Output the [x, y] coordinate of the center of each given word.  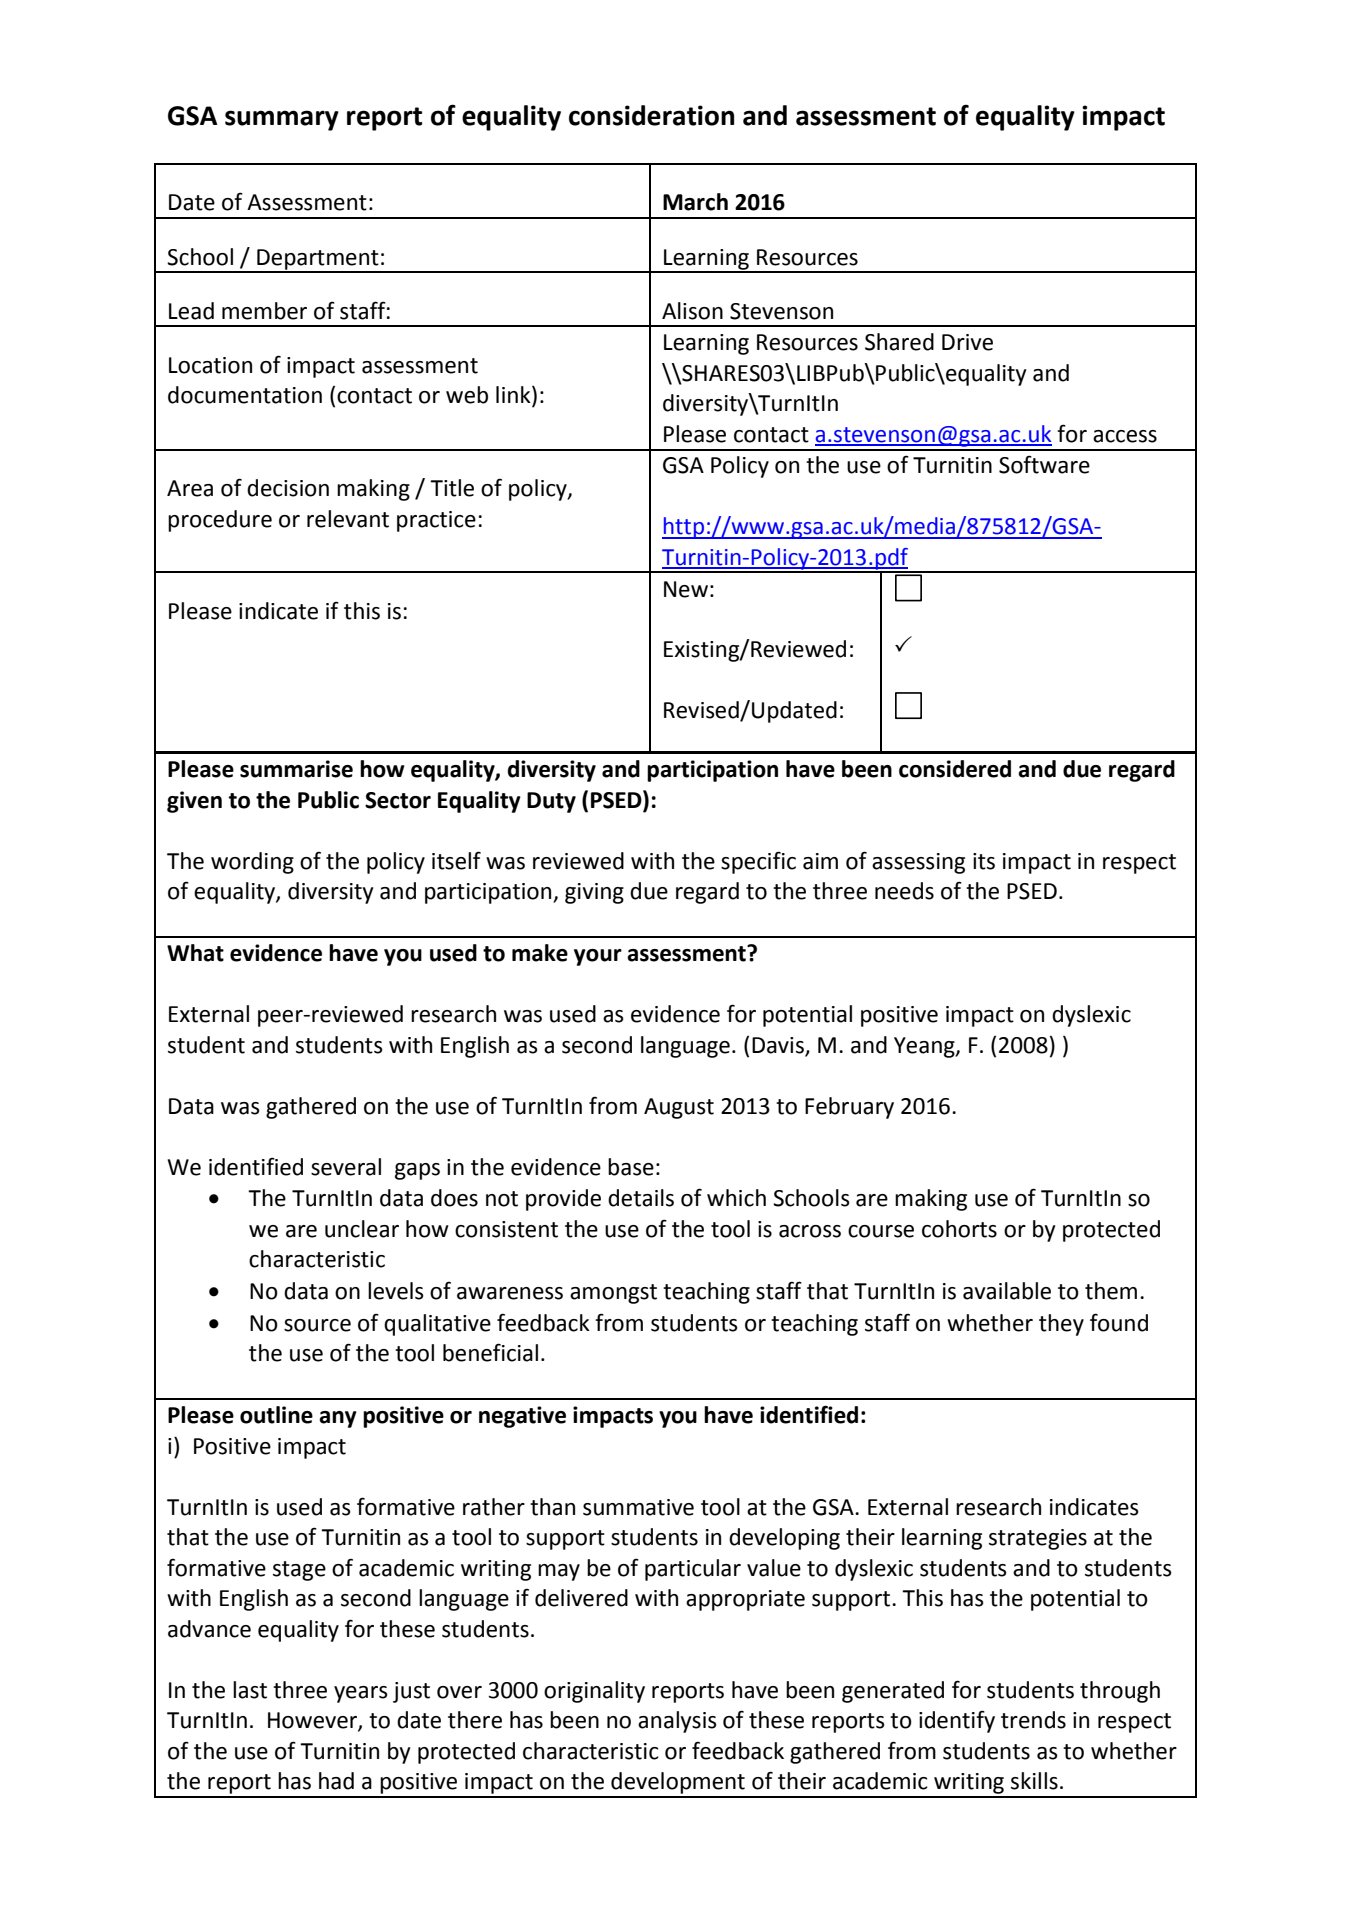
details [641, 1198]
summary [282, 120]
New [686, 589]
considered [955, 769]
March [695, 202]
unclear [362, 1229]
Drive [967, 342]
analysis [677, 1722]
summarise [296, 769]
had [336, 1781]
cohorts [959, 1229]
